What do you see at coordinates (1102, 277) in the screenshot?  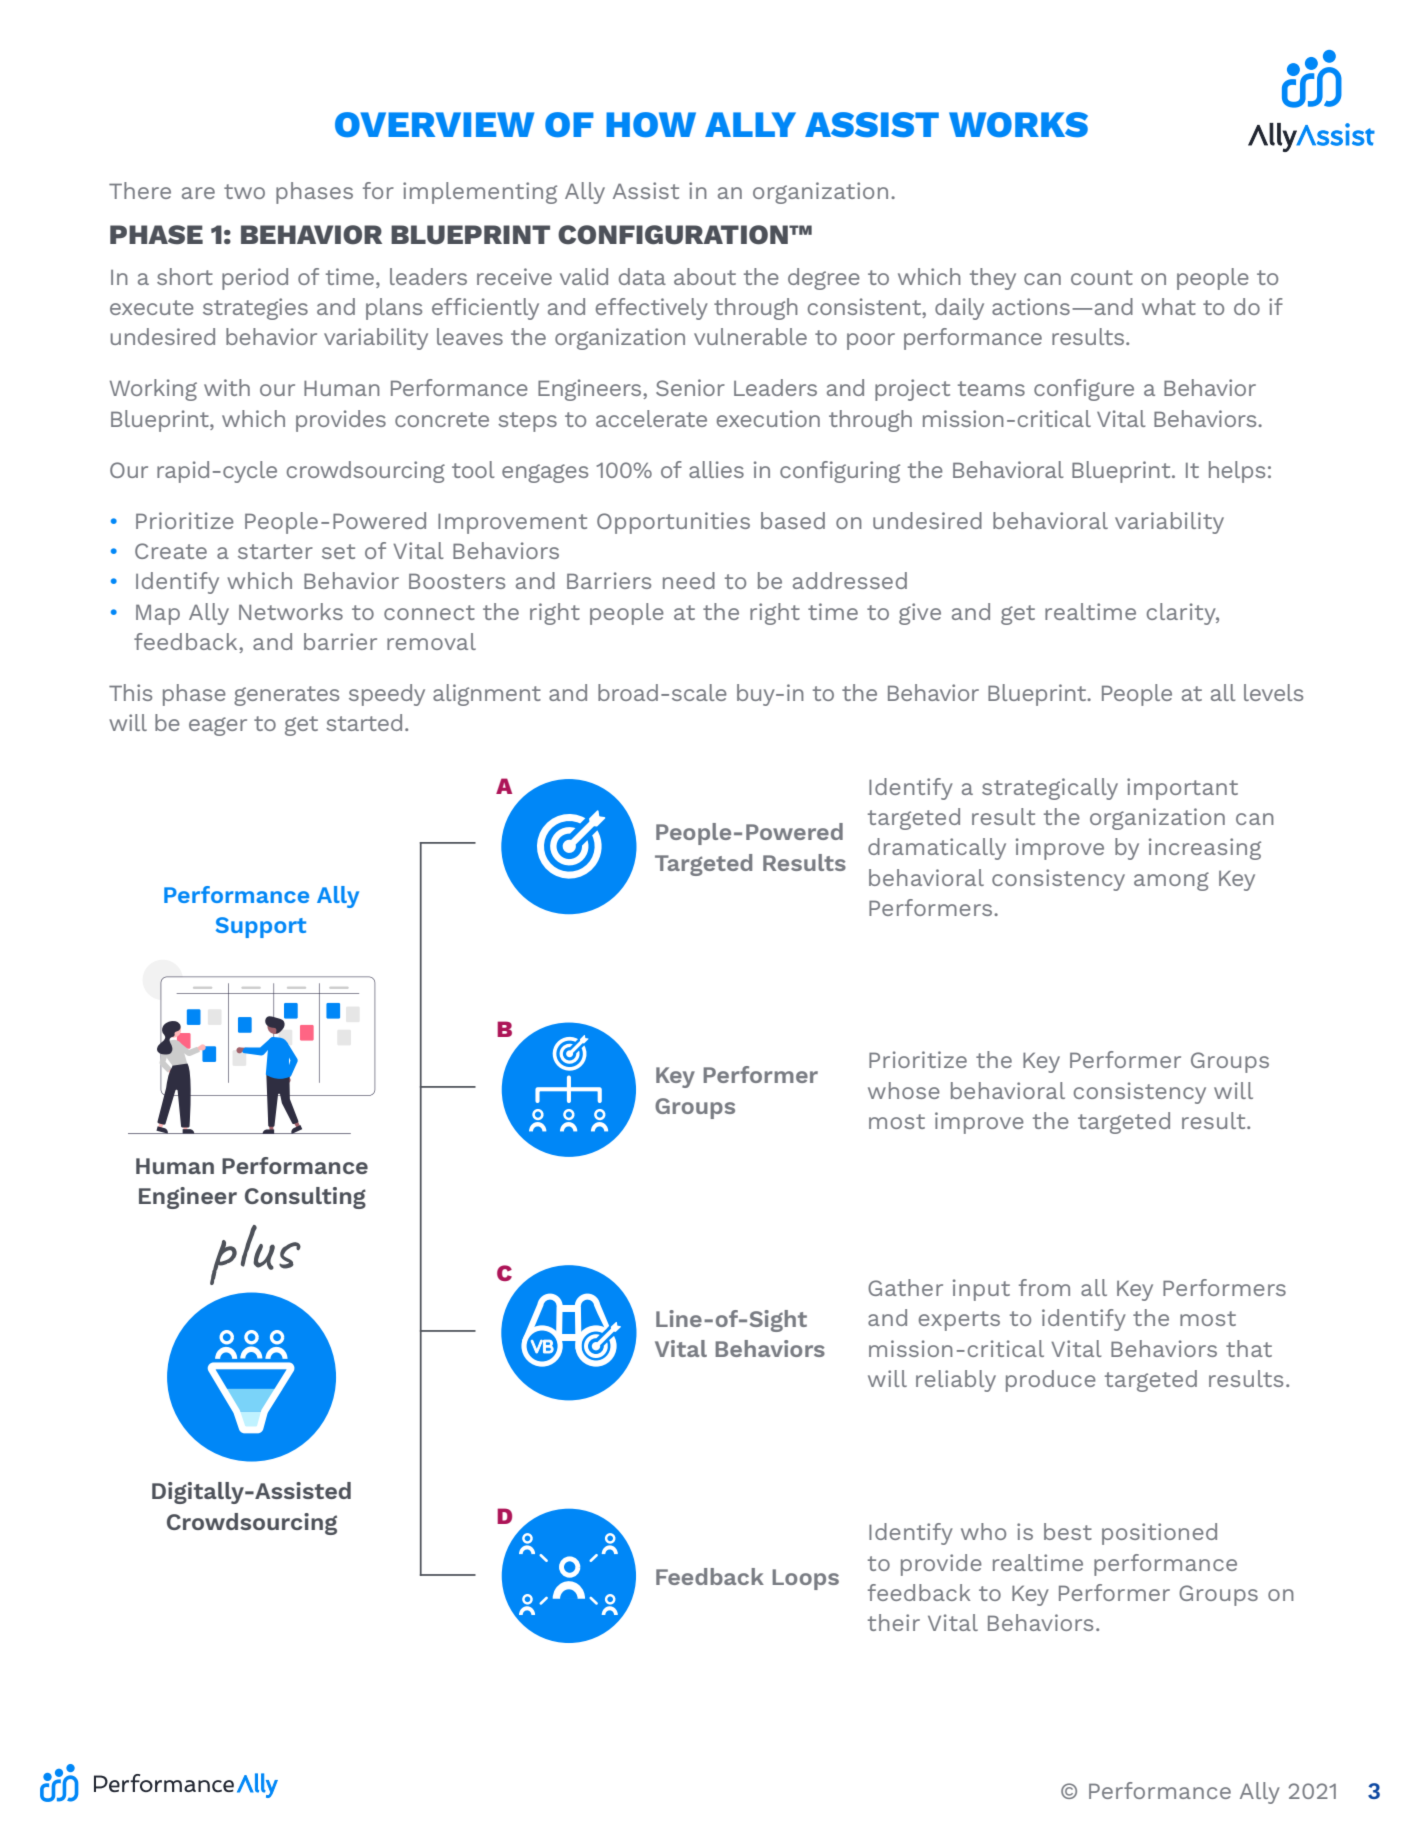 I see `count` at bounding box center [1102, 277].
